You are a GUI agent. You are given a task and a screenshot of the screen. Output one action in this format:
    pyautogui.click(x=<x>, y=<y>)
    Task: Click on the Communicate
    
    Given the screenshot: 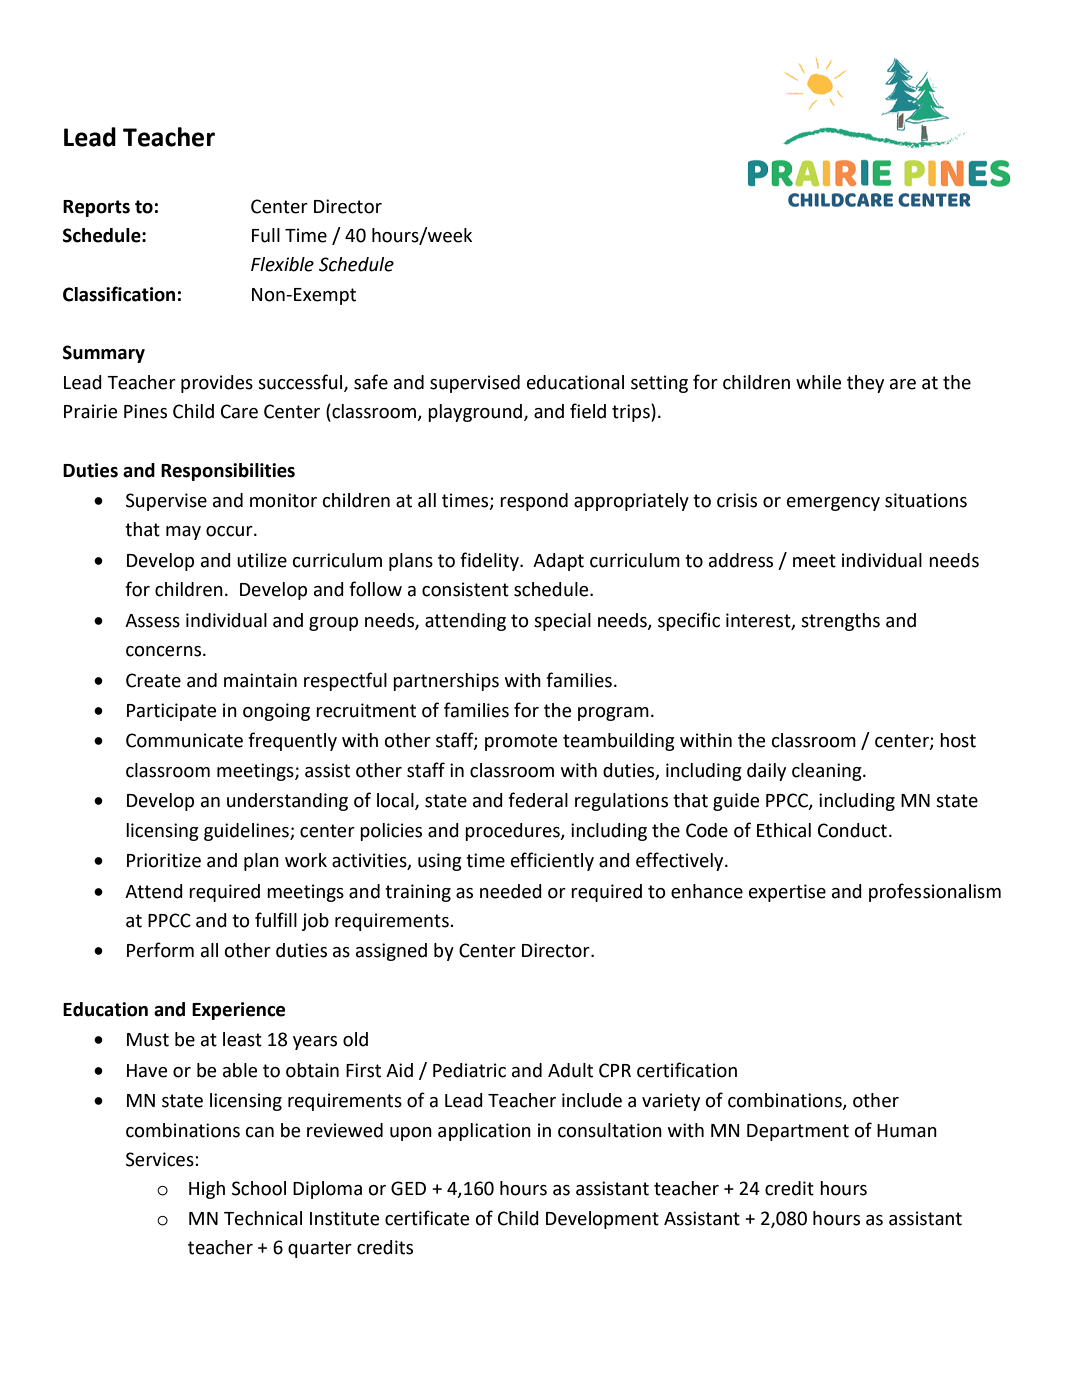 What is the action you would take?
    pyautogui.click(x=184, y=740)
